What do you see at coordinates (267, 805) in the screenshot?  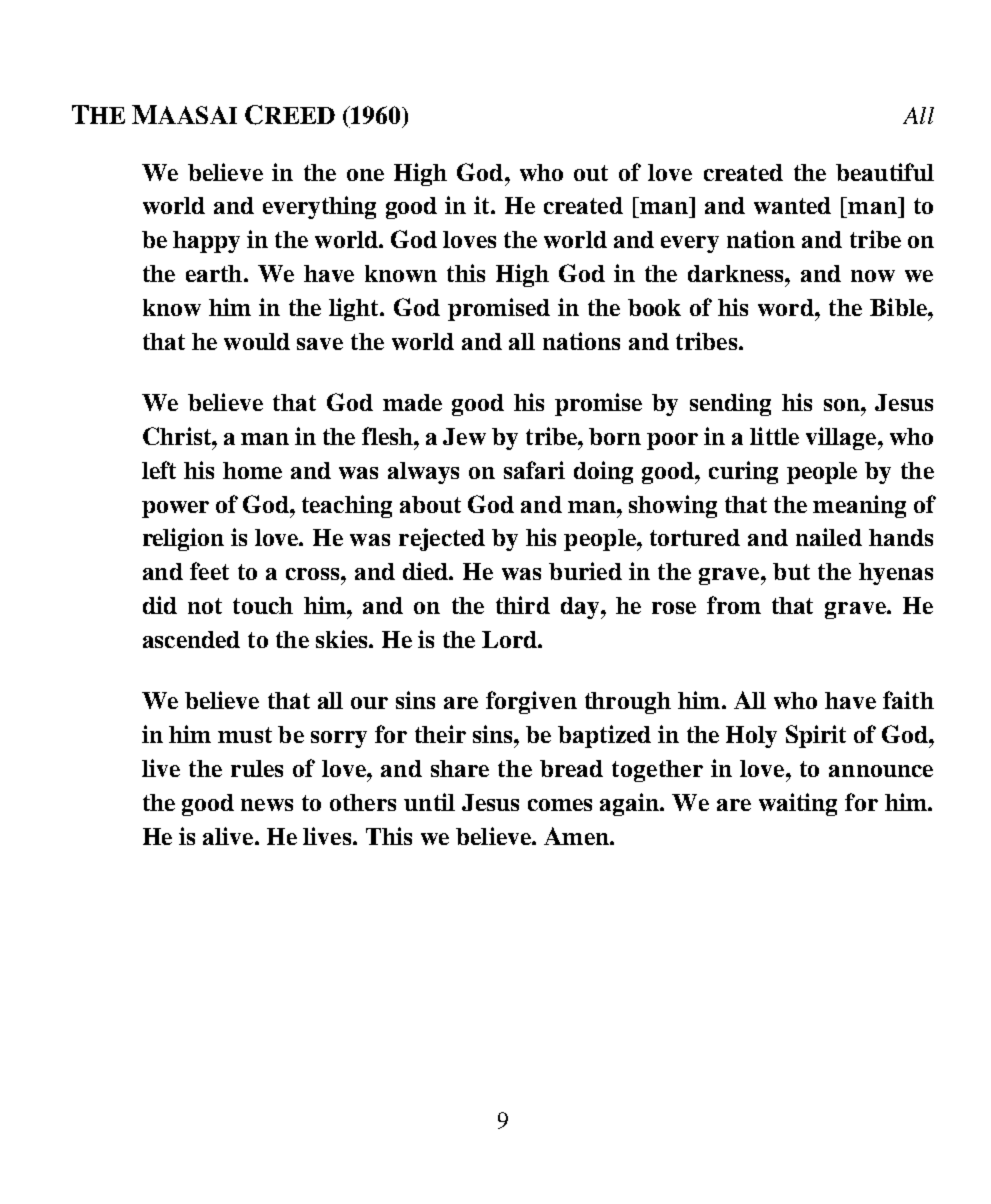 I see `news` at bounding box center [267, 805].
